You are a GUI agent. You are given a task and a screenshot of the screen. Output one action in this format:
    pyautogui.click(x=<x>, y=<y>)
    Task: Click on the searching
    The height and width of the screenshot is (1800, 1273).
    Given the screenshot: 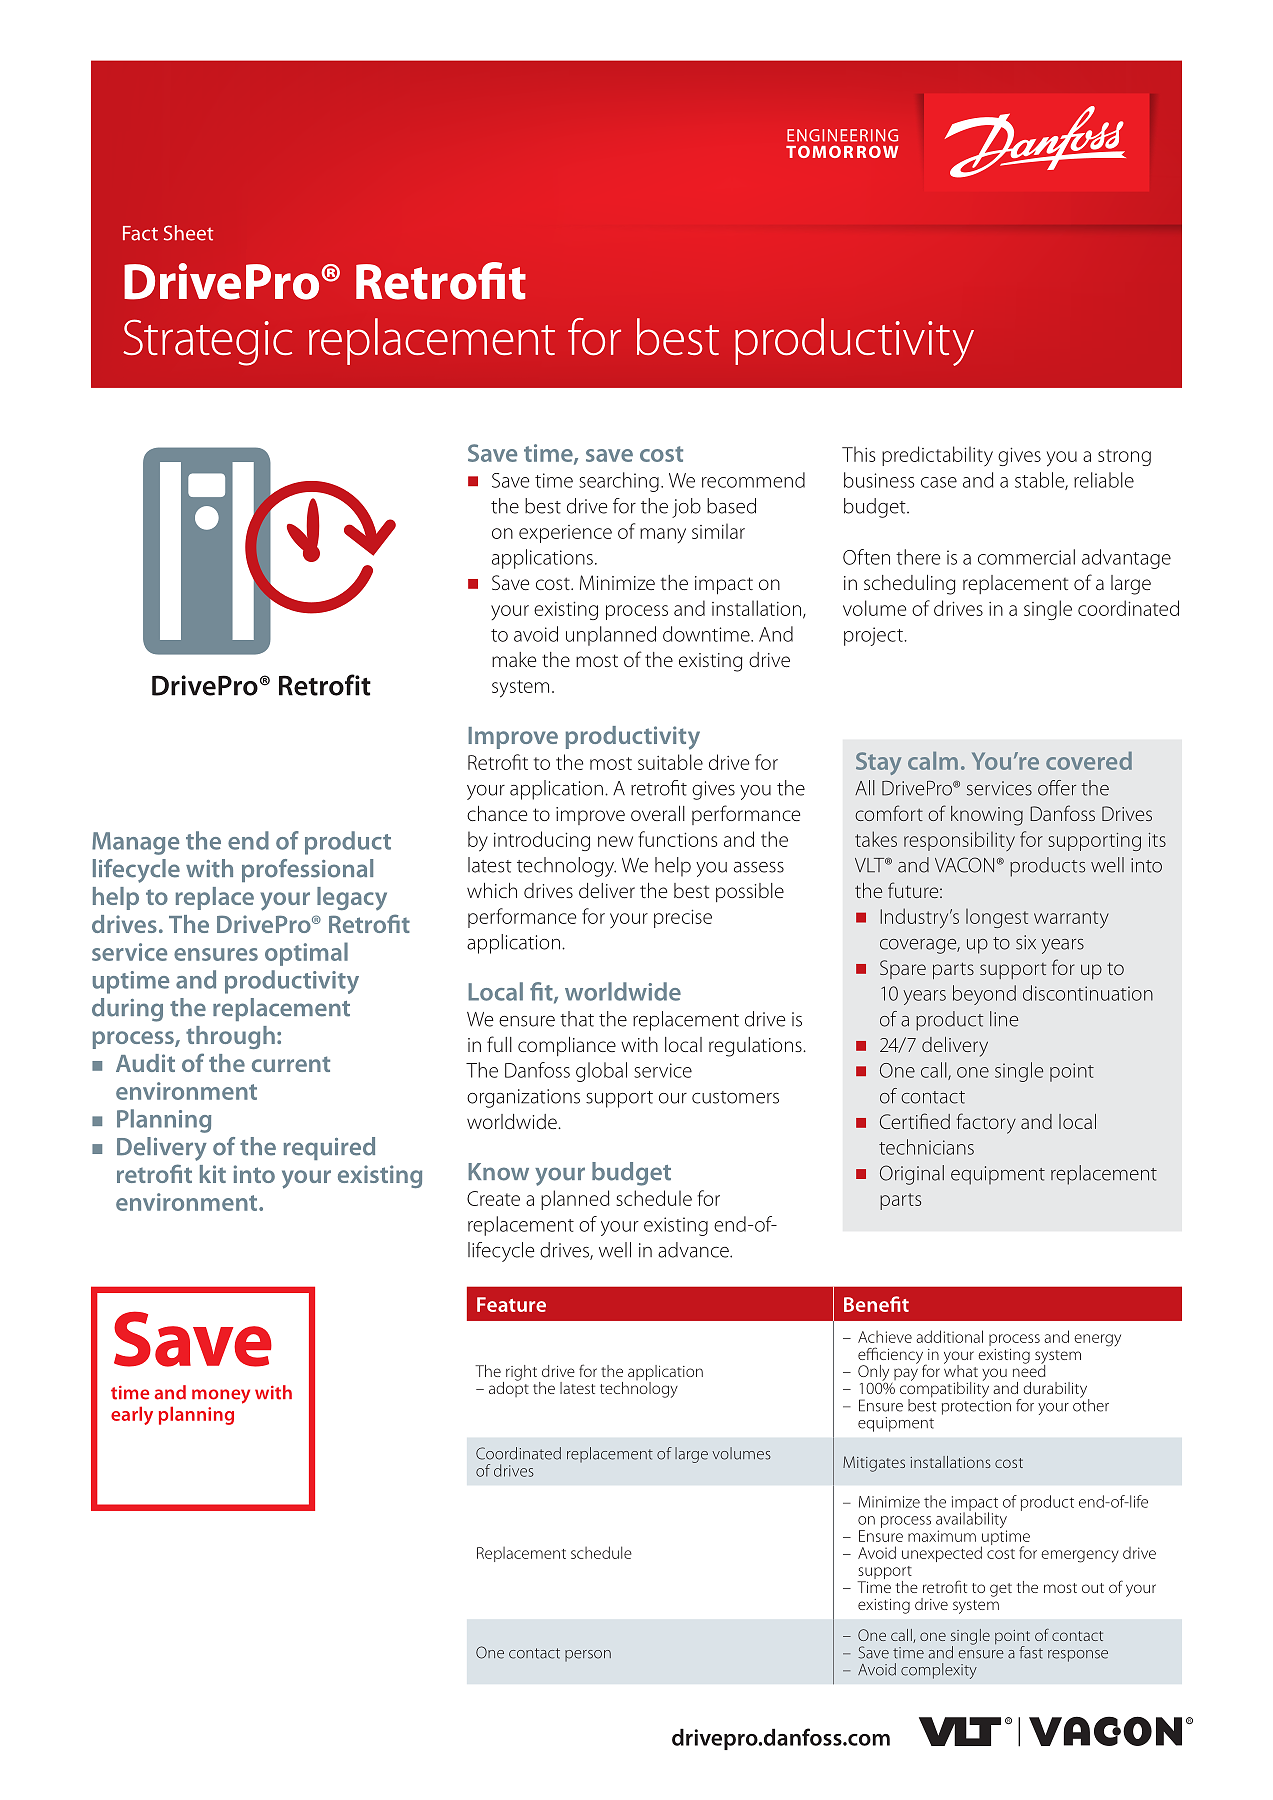 What is the action you would take?
    pyautogui.click(x=619, y=482)
